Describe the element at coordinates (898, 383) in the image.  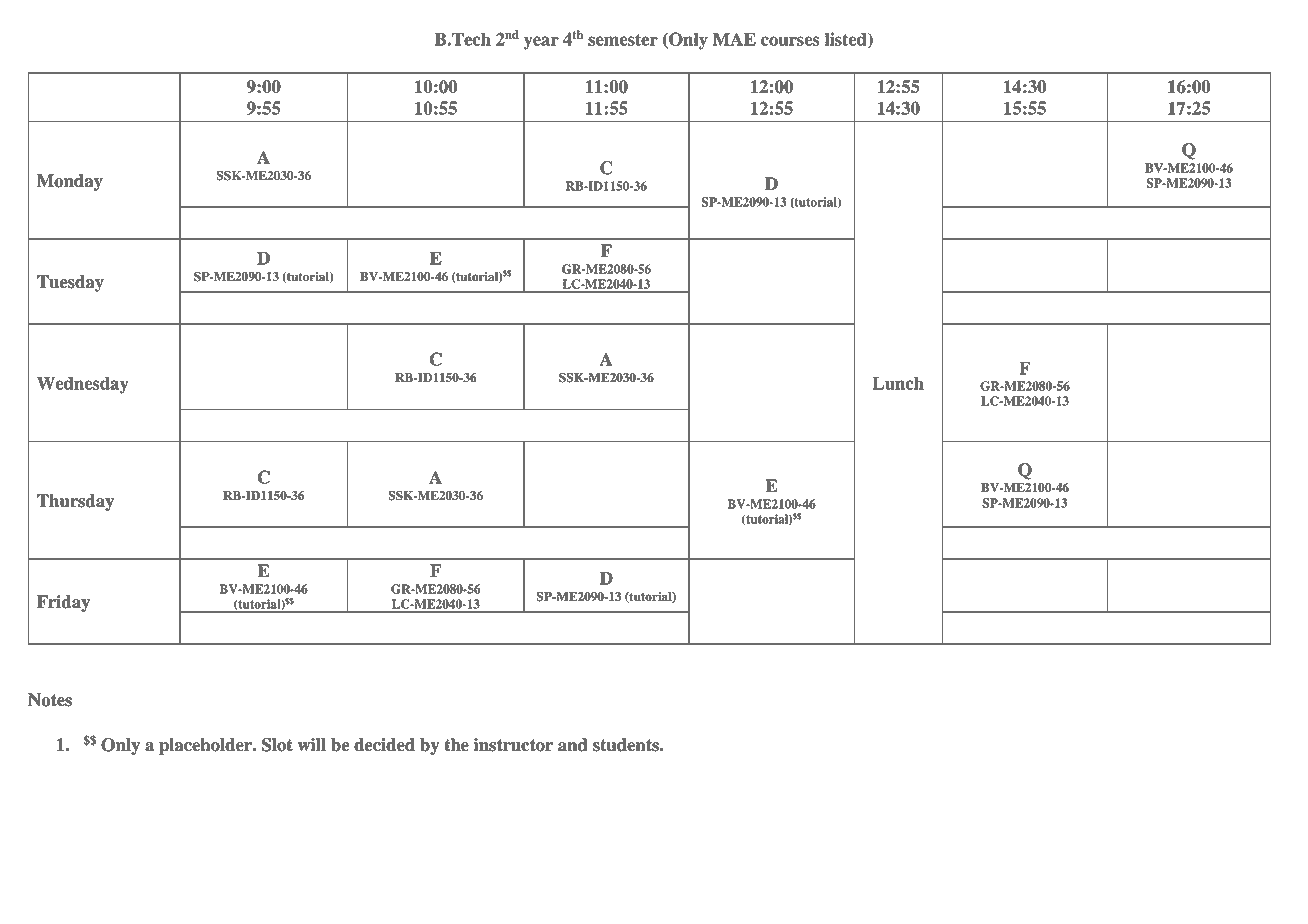
I see `Lunch` at that location.
